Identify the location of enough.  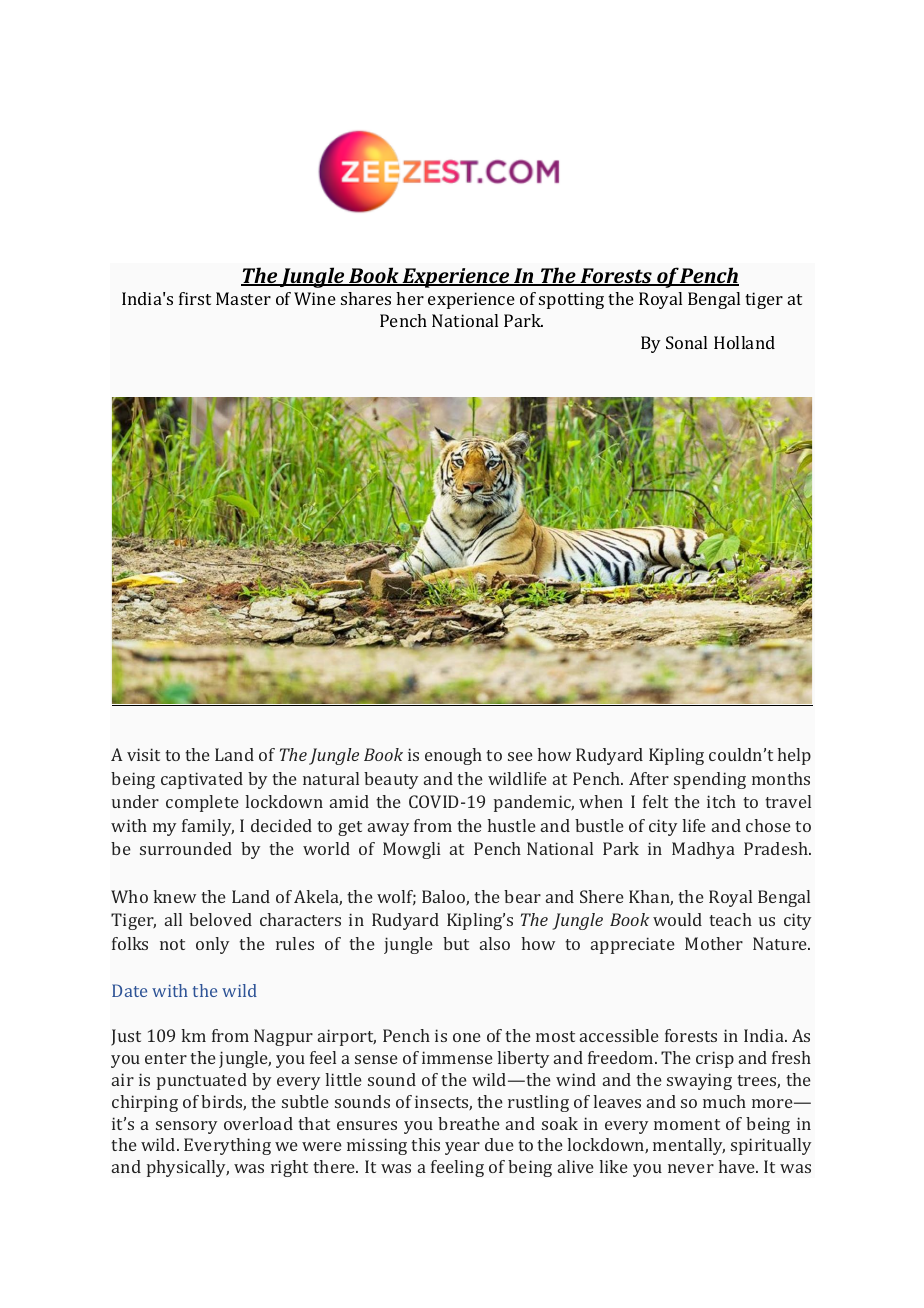
(453, 756).
